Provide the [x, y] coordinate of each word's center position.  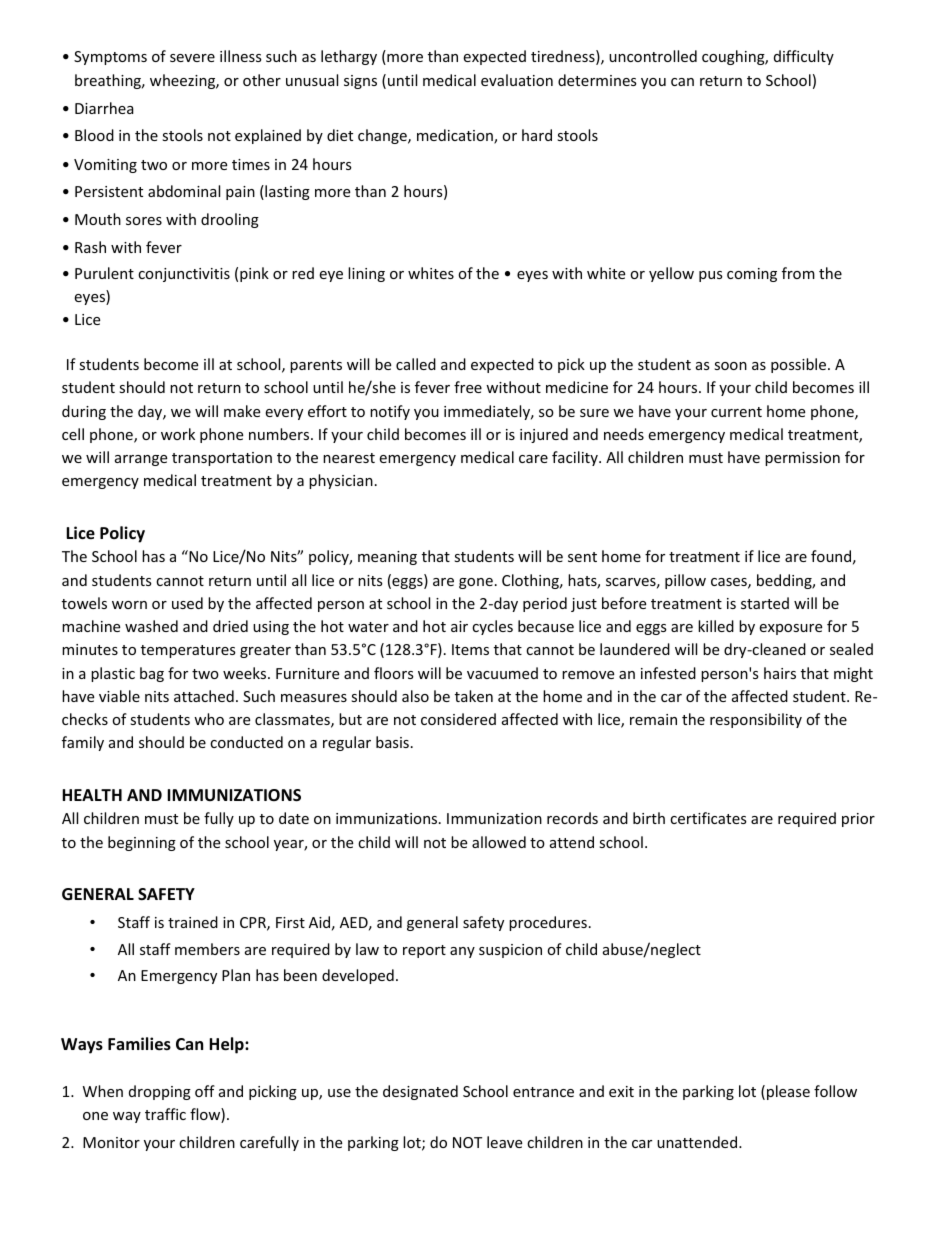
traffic [165, 1114]
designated [420, 1092]
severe [192, 58]
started [765, 603]
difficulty [804, 57]
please [788, 1092]
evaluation [517, 80]
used [187, 603]
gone [476, 583]
